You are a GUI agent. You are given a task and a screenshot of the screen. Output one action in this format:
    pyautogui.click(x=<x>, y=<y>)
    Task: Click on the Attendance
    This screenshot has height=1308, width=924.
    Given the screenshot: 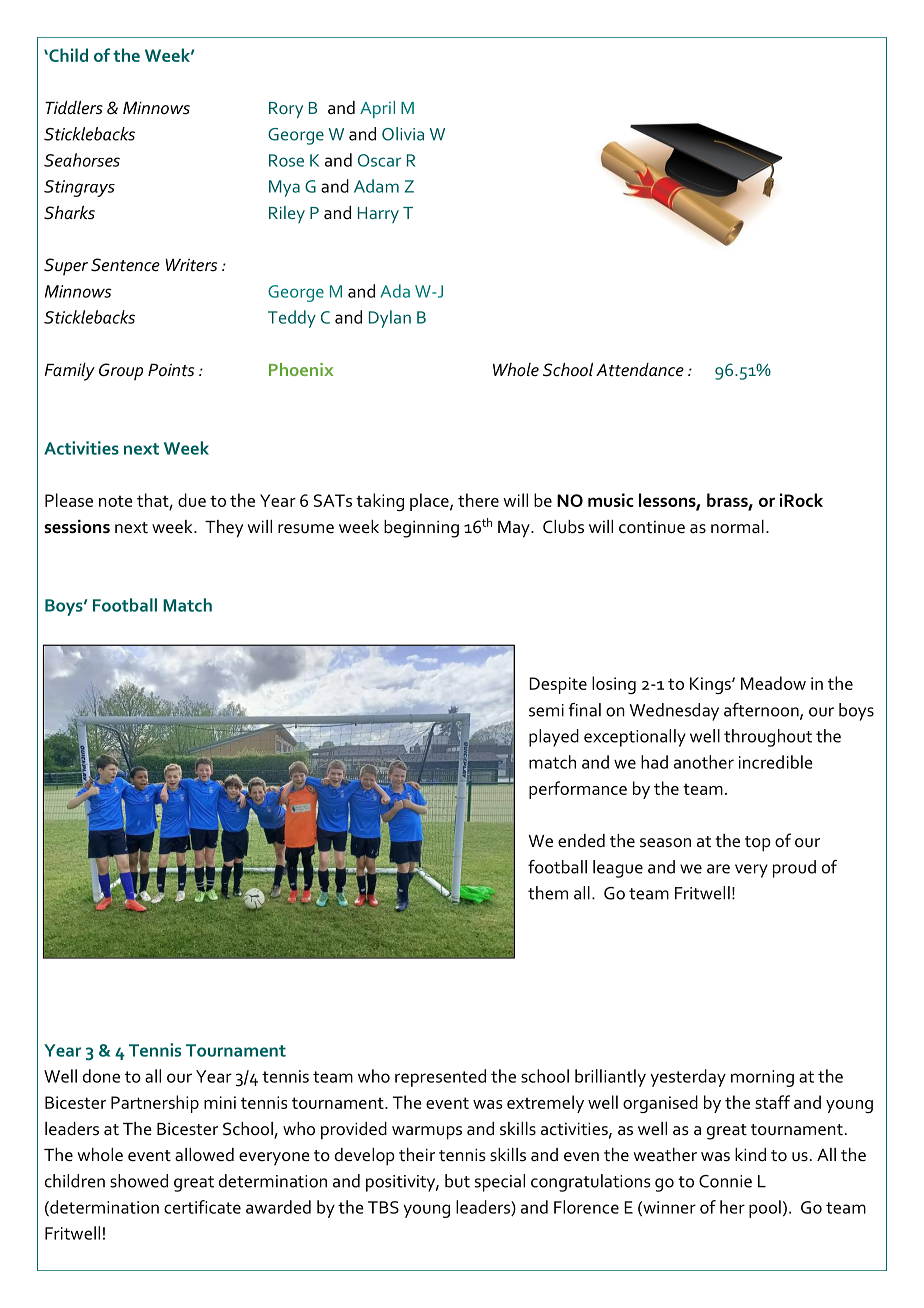 What is the action you would take?
    pyautogui.click(x=640, y=370)
